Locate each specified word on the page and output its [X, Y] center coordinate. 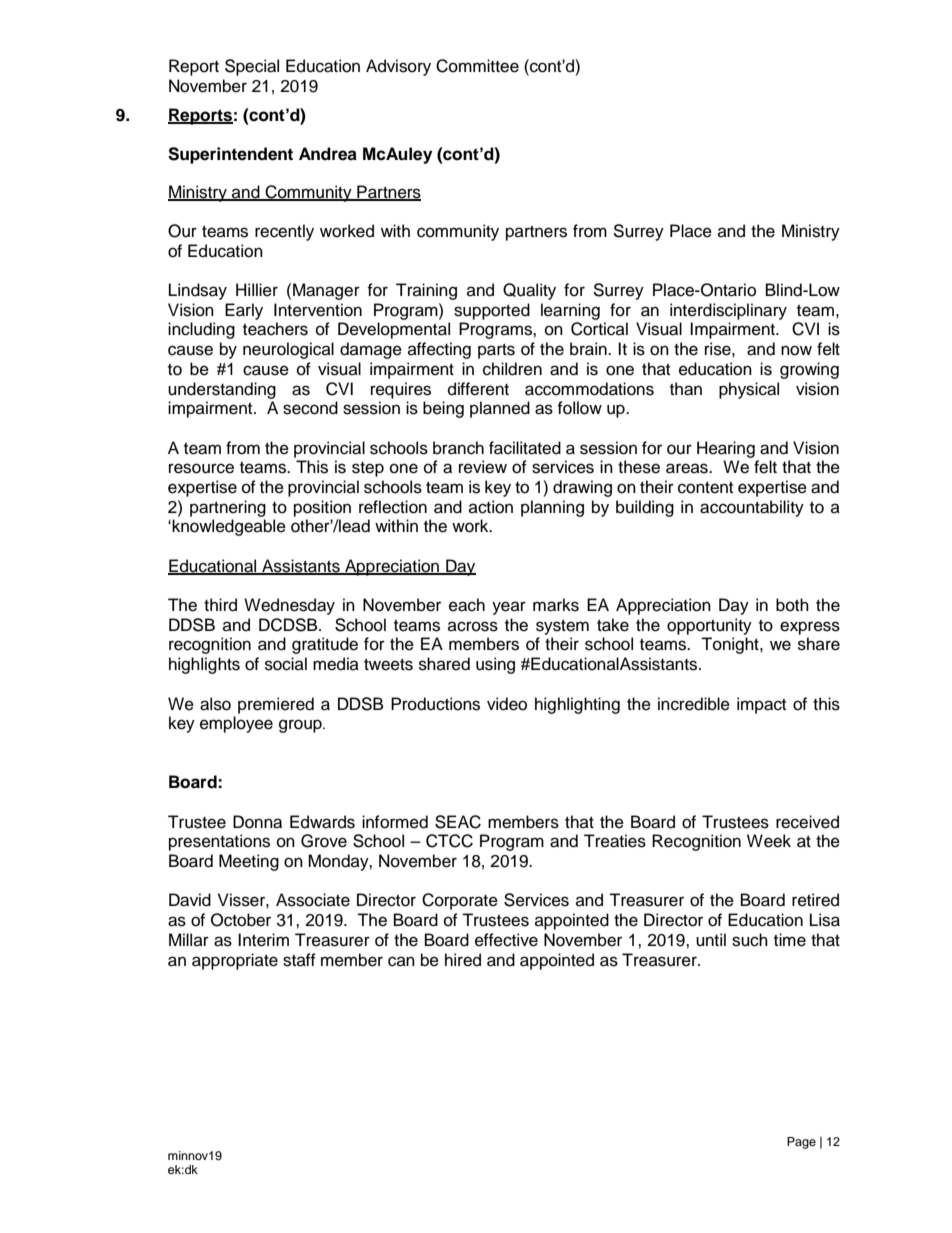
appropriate [235, 961]
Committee [477, 66]
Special [252, 67]
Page [801, 1143]
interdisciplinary [728, 311]
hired [463, 960]
